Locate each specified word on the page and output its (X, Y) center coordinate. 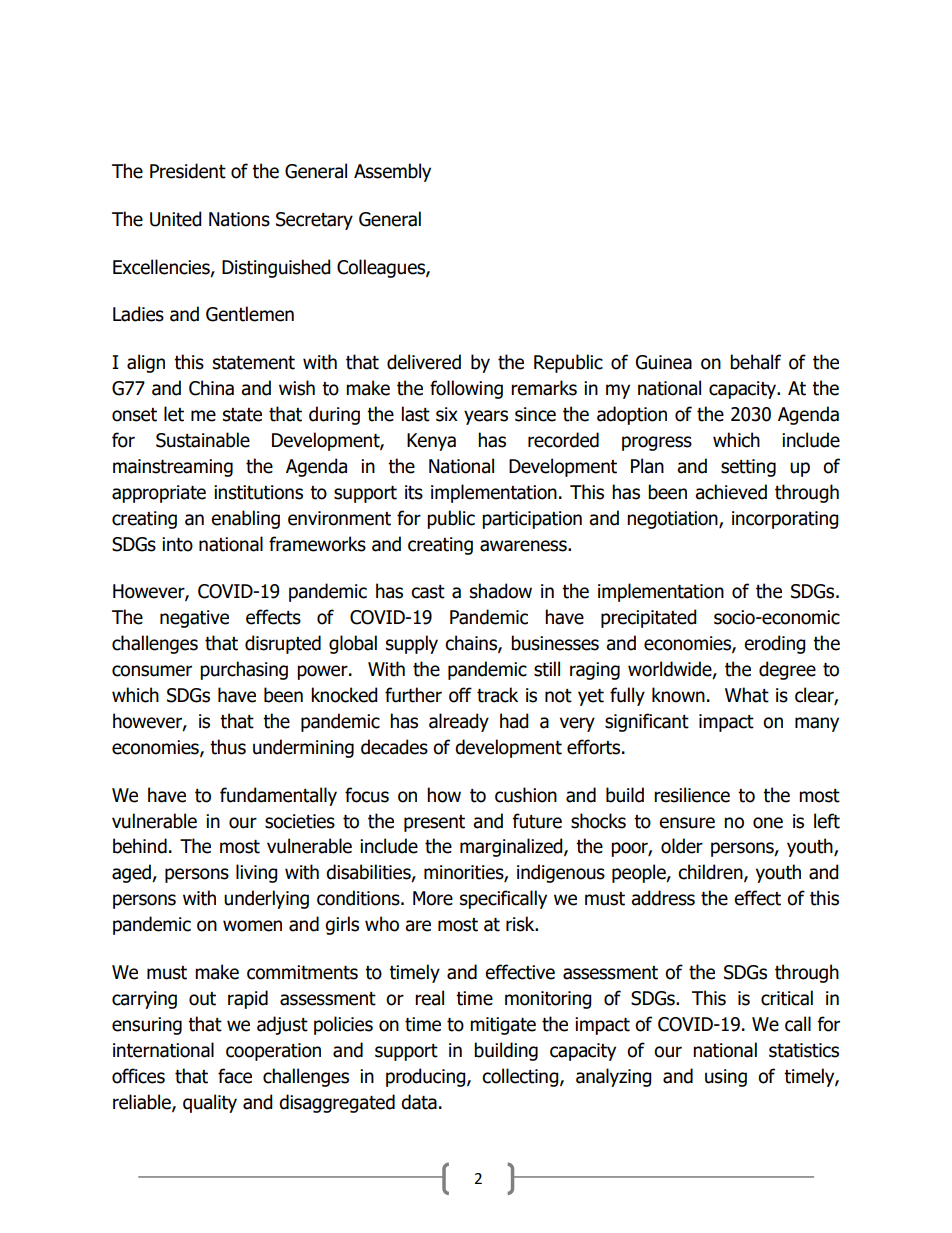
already (459, 722)
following (466, 389)
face (235, 1076)
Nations (239, 219)
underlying (266, 899)
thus (228, 747)
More (433, 898)
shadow (501, 591)
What (747, 695)
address (663, 898)
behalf (755, 362)
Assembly (392, 172)
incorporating (785, 520)
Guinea (664, 362)
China (211, 388)
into (177, 544)
